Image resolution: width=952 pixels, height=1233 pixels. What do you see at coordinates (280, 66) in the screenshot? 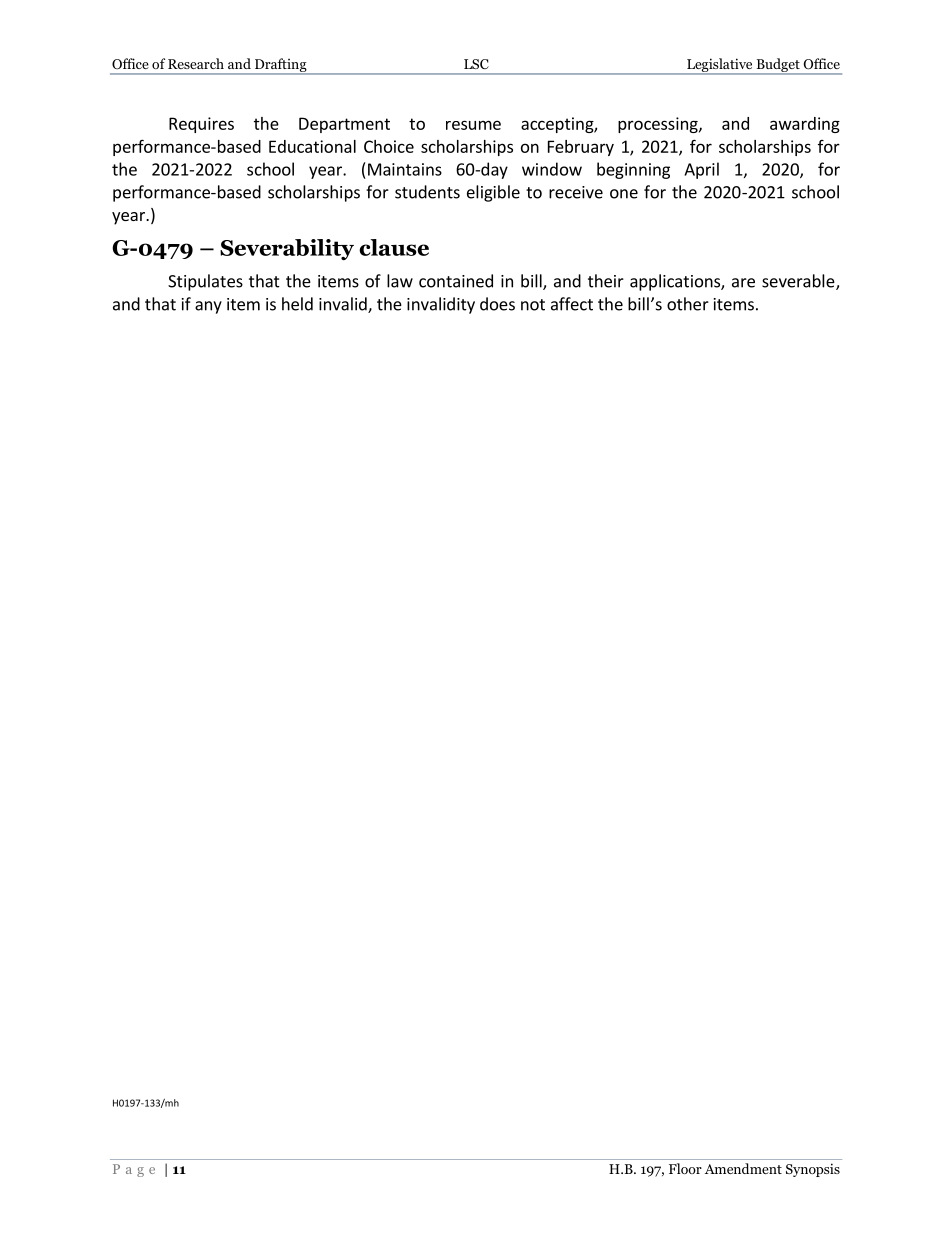
I see `Drafting` at bounding box center [280, 66].
